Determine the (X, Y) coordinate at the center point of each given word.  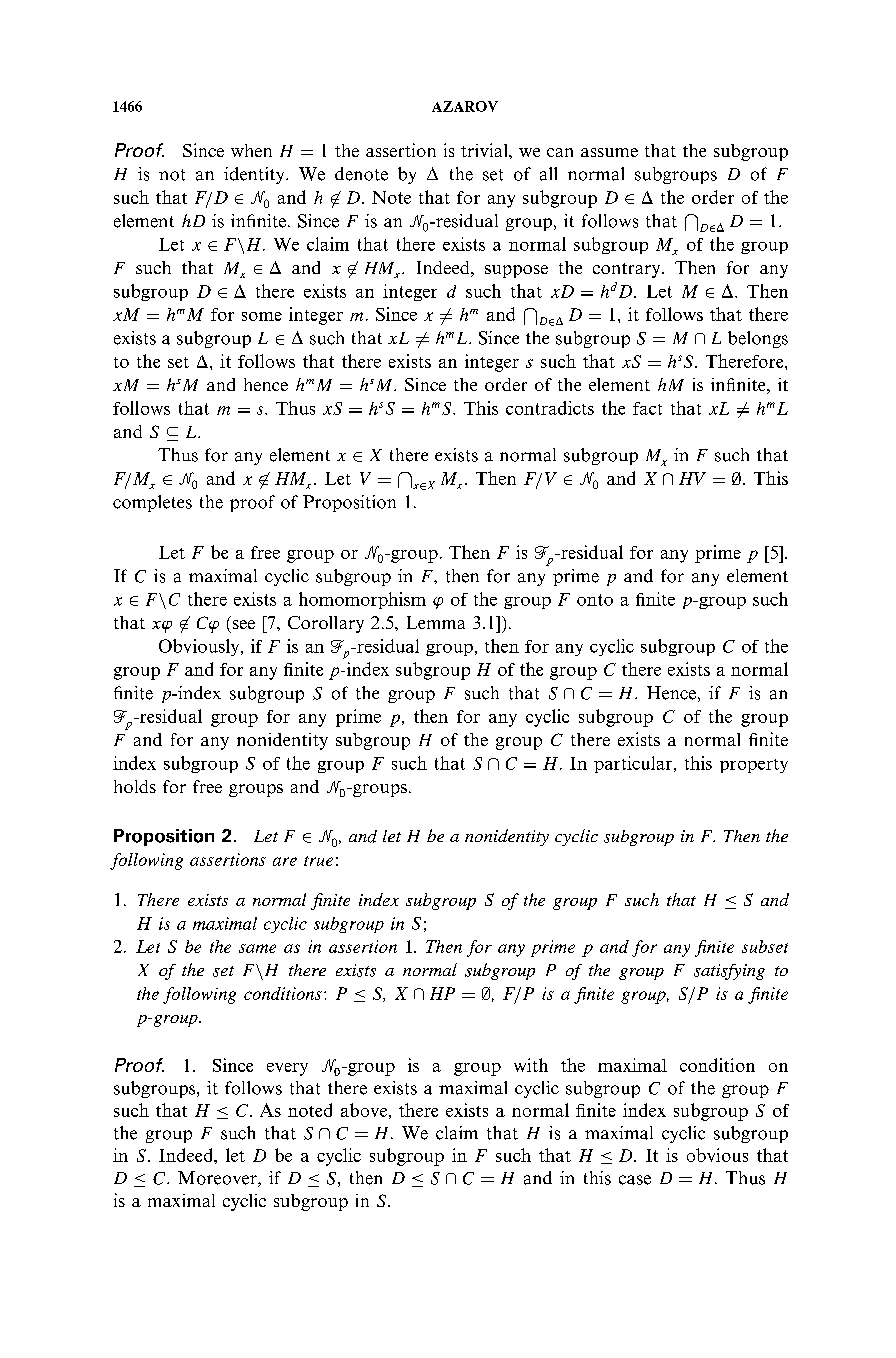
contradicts (550, 408)
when (251, 150)
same (257, 948)
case (635, 1180)
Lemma (436, 622)
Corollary (326, 624)
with (531, 1065)
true (318, 861)
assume (609, 152)
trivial (485, 150)
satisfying (729, 972)
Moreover (218, 1179)
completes (152, 503)
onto (595, 600)
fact (647, 408)
